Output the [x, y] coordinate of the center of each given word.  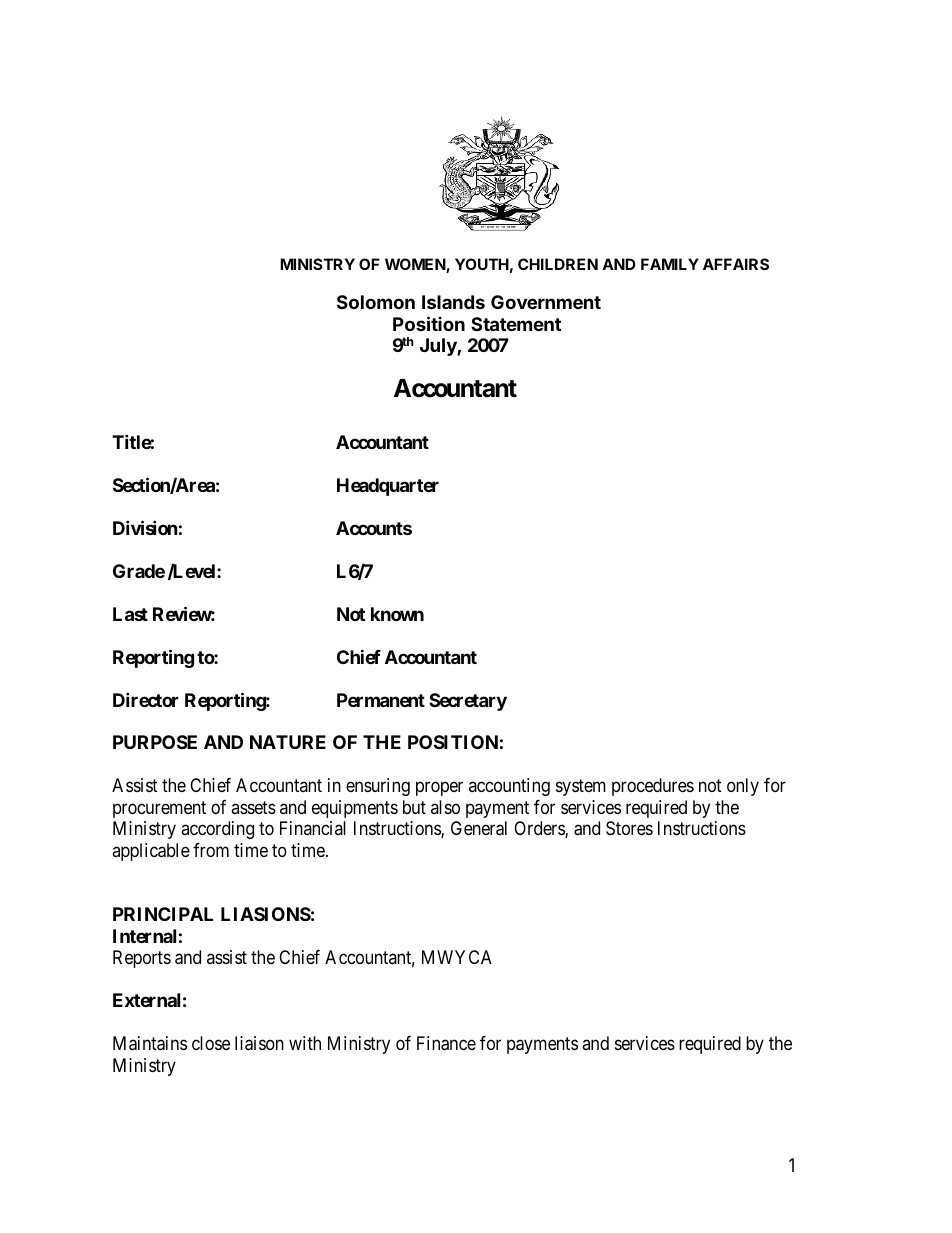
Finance [446, 1043]
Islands [453, 302]
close [211, 1043]
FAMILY [670, 264]
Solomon [376, 302]
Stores [629, 828]
